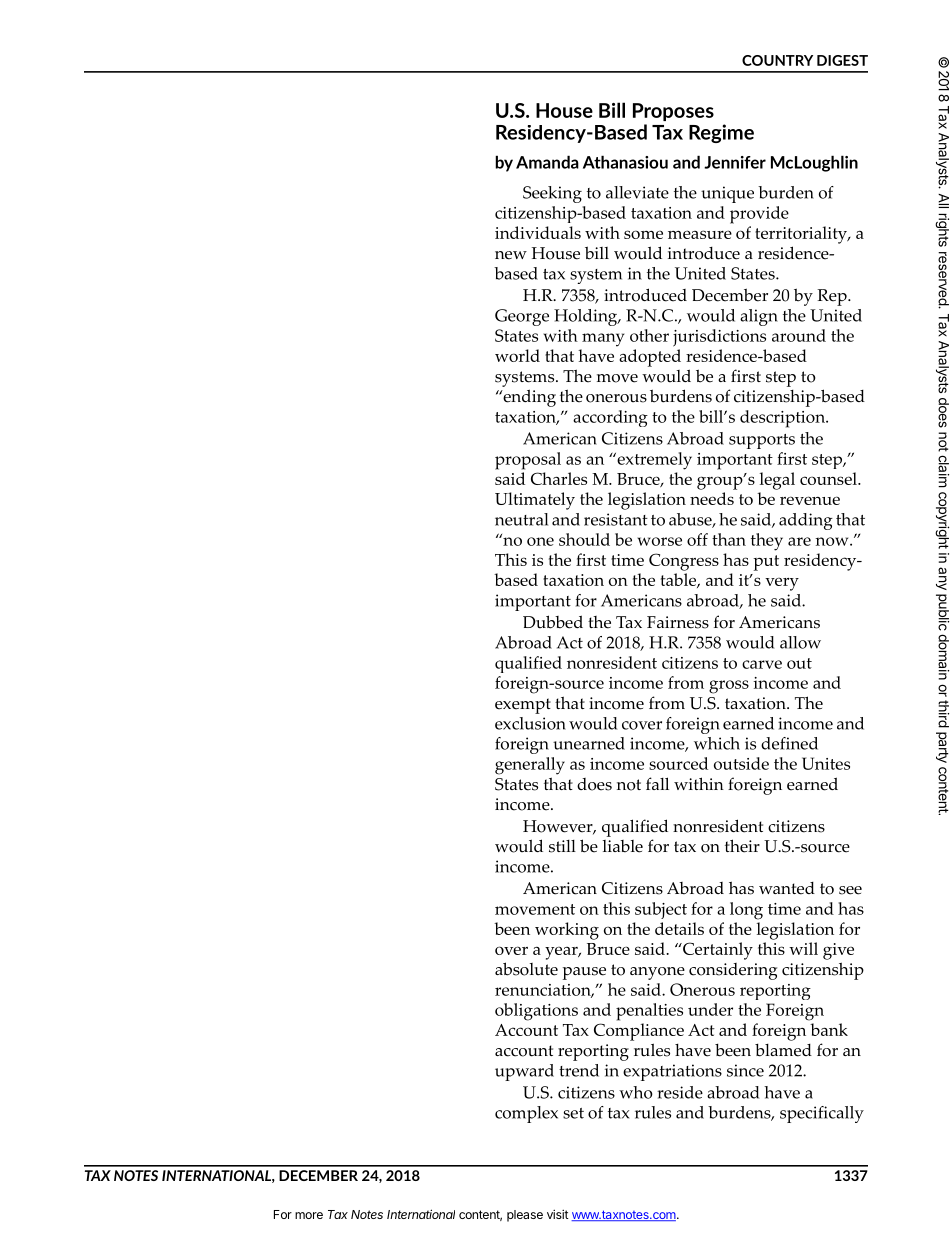 Image resolution: width=952 pixels, height=1233 pixels. Describe the element at coordinates (777, 60) in the screenshot. I see `COUNTRY` at that location.
